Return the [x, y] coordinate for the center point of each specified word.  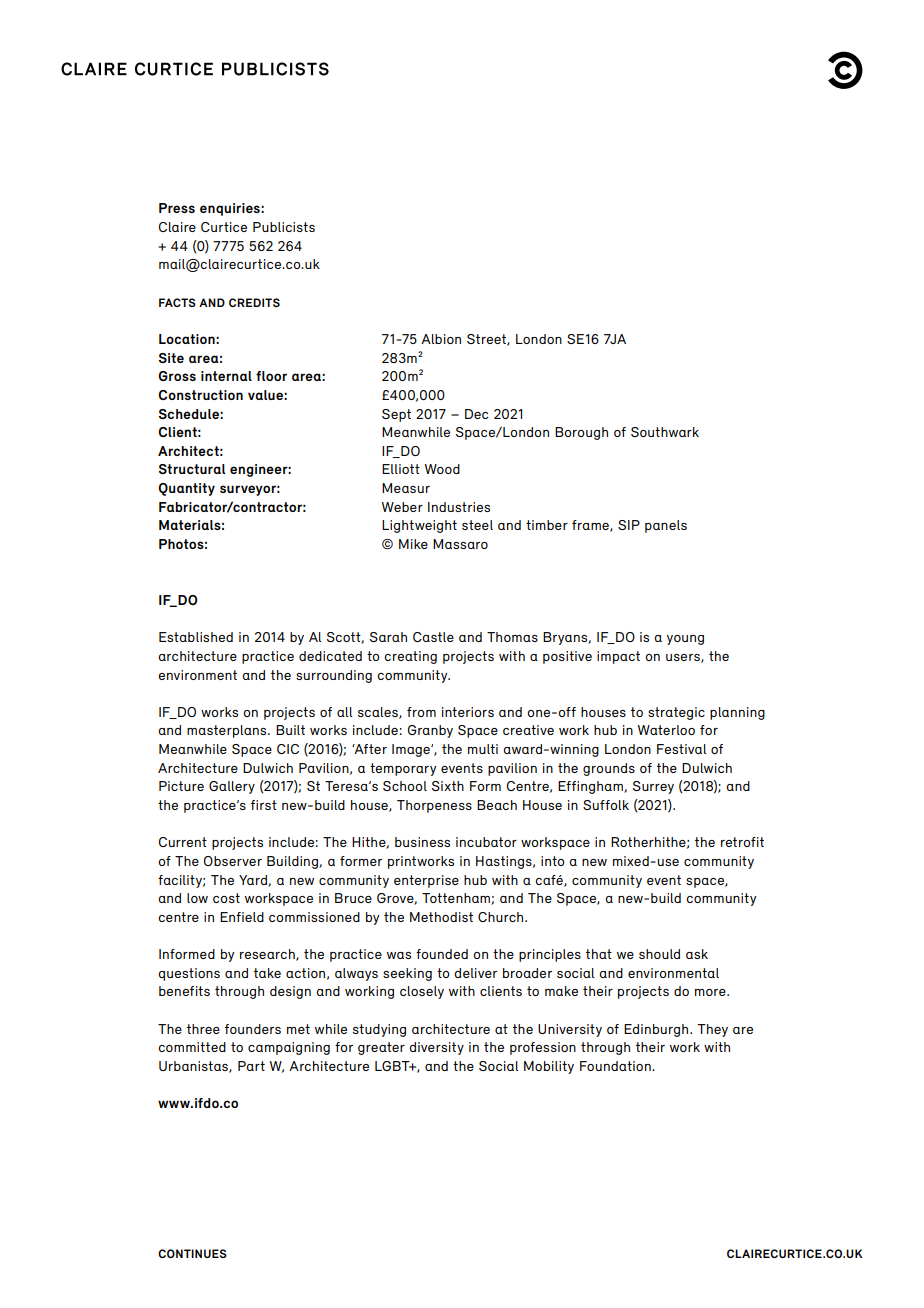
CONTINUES [192, 1253]
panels [666, 526]
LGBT [393, 1066]
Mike [413, 544]
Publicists [284, 227]
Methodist [441, 917]
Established [196, 637]
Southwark [665, 432]
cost [226, 898]
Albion [441, 339]
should [659, 954]
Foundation [616, 1066]
